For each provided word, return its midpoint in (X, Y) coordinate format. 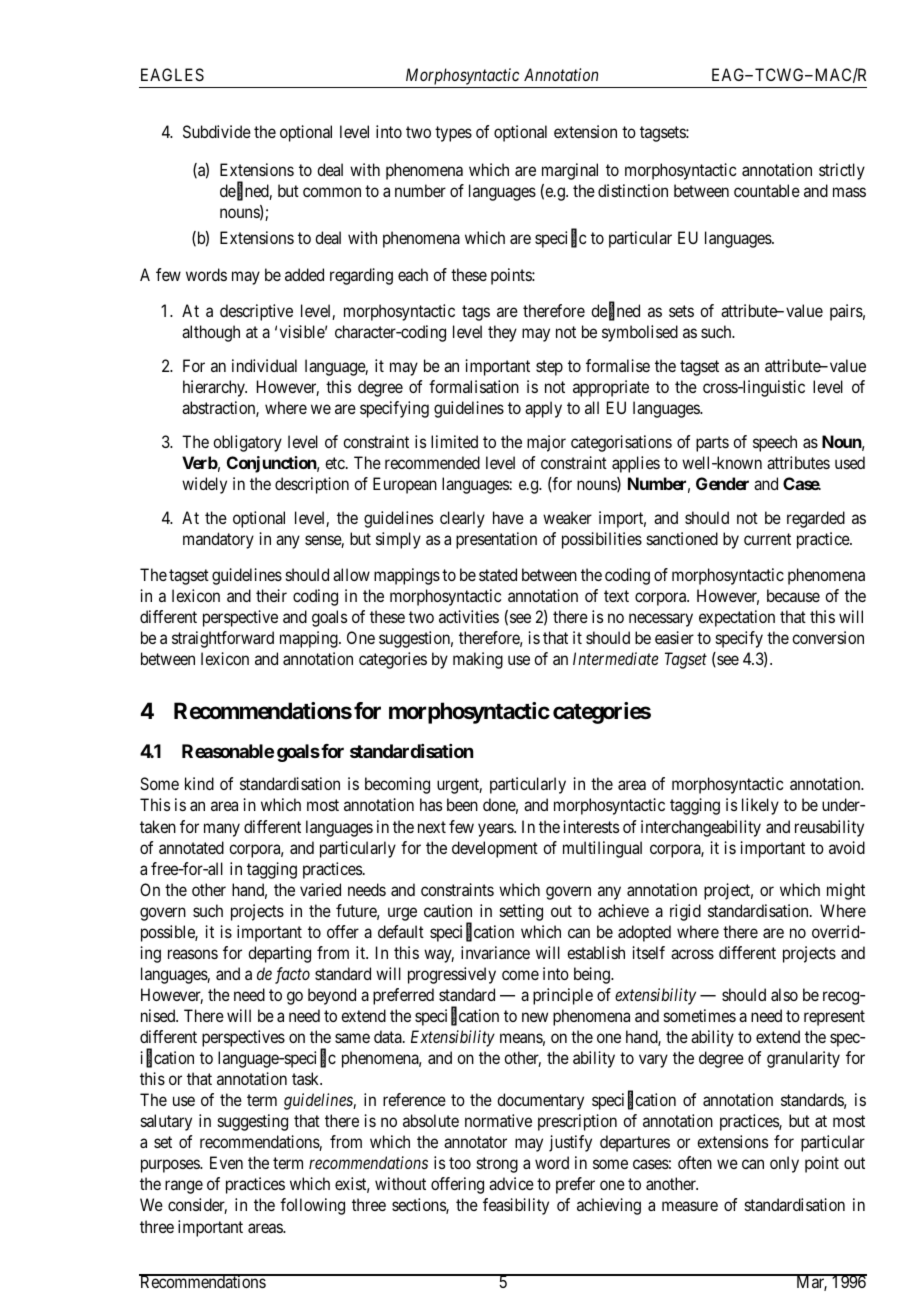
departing (279, 954)
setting (521, 912)
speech (775, 443)
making (478, 660)
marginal (570, 171)
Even (226, 1162)
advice (511, 1183)
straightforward (223, 639)
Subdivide (217, 131)
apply (543, 409)
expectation (737, 618)
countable (767, 190)
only (784, 1164)
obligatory (247, 443)
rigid (685, 912)
